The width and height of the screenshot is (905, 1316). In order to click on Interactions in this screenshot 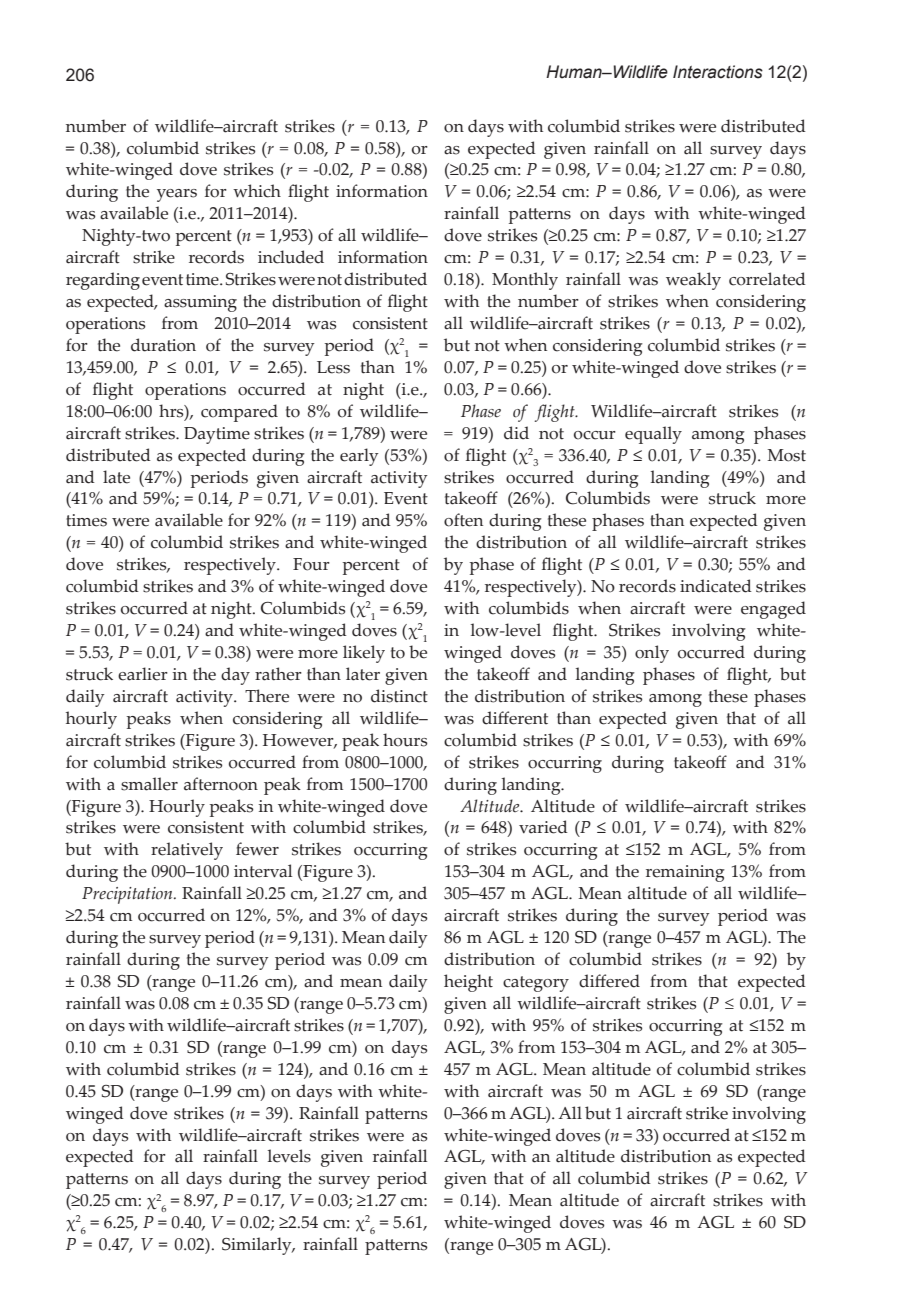, I will do `click(718, 72)`.
